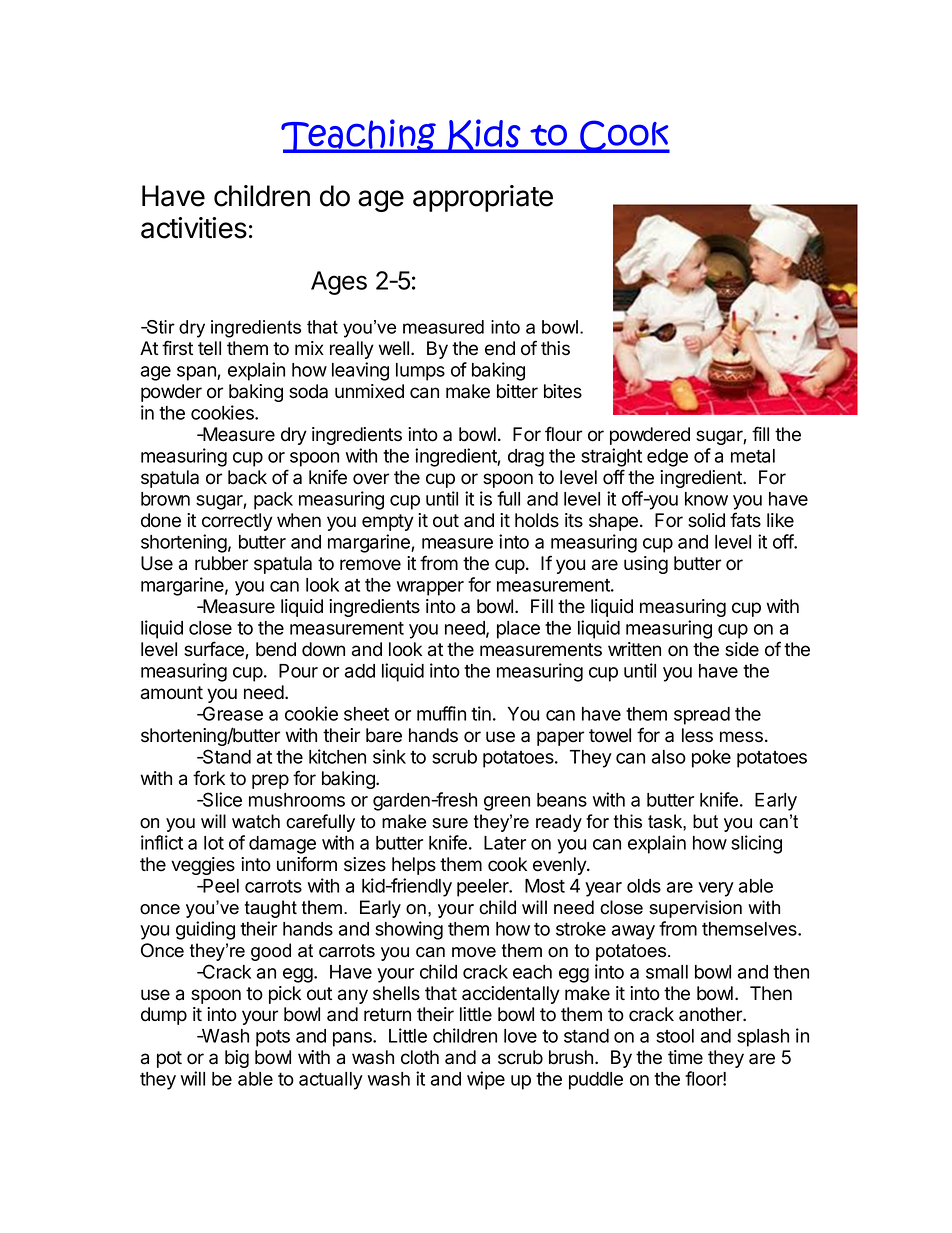 The width and height of the screenshot is (952, 1233). I want to click on back, so click(247, 477).
